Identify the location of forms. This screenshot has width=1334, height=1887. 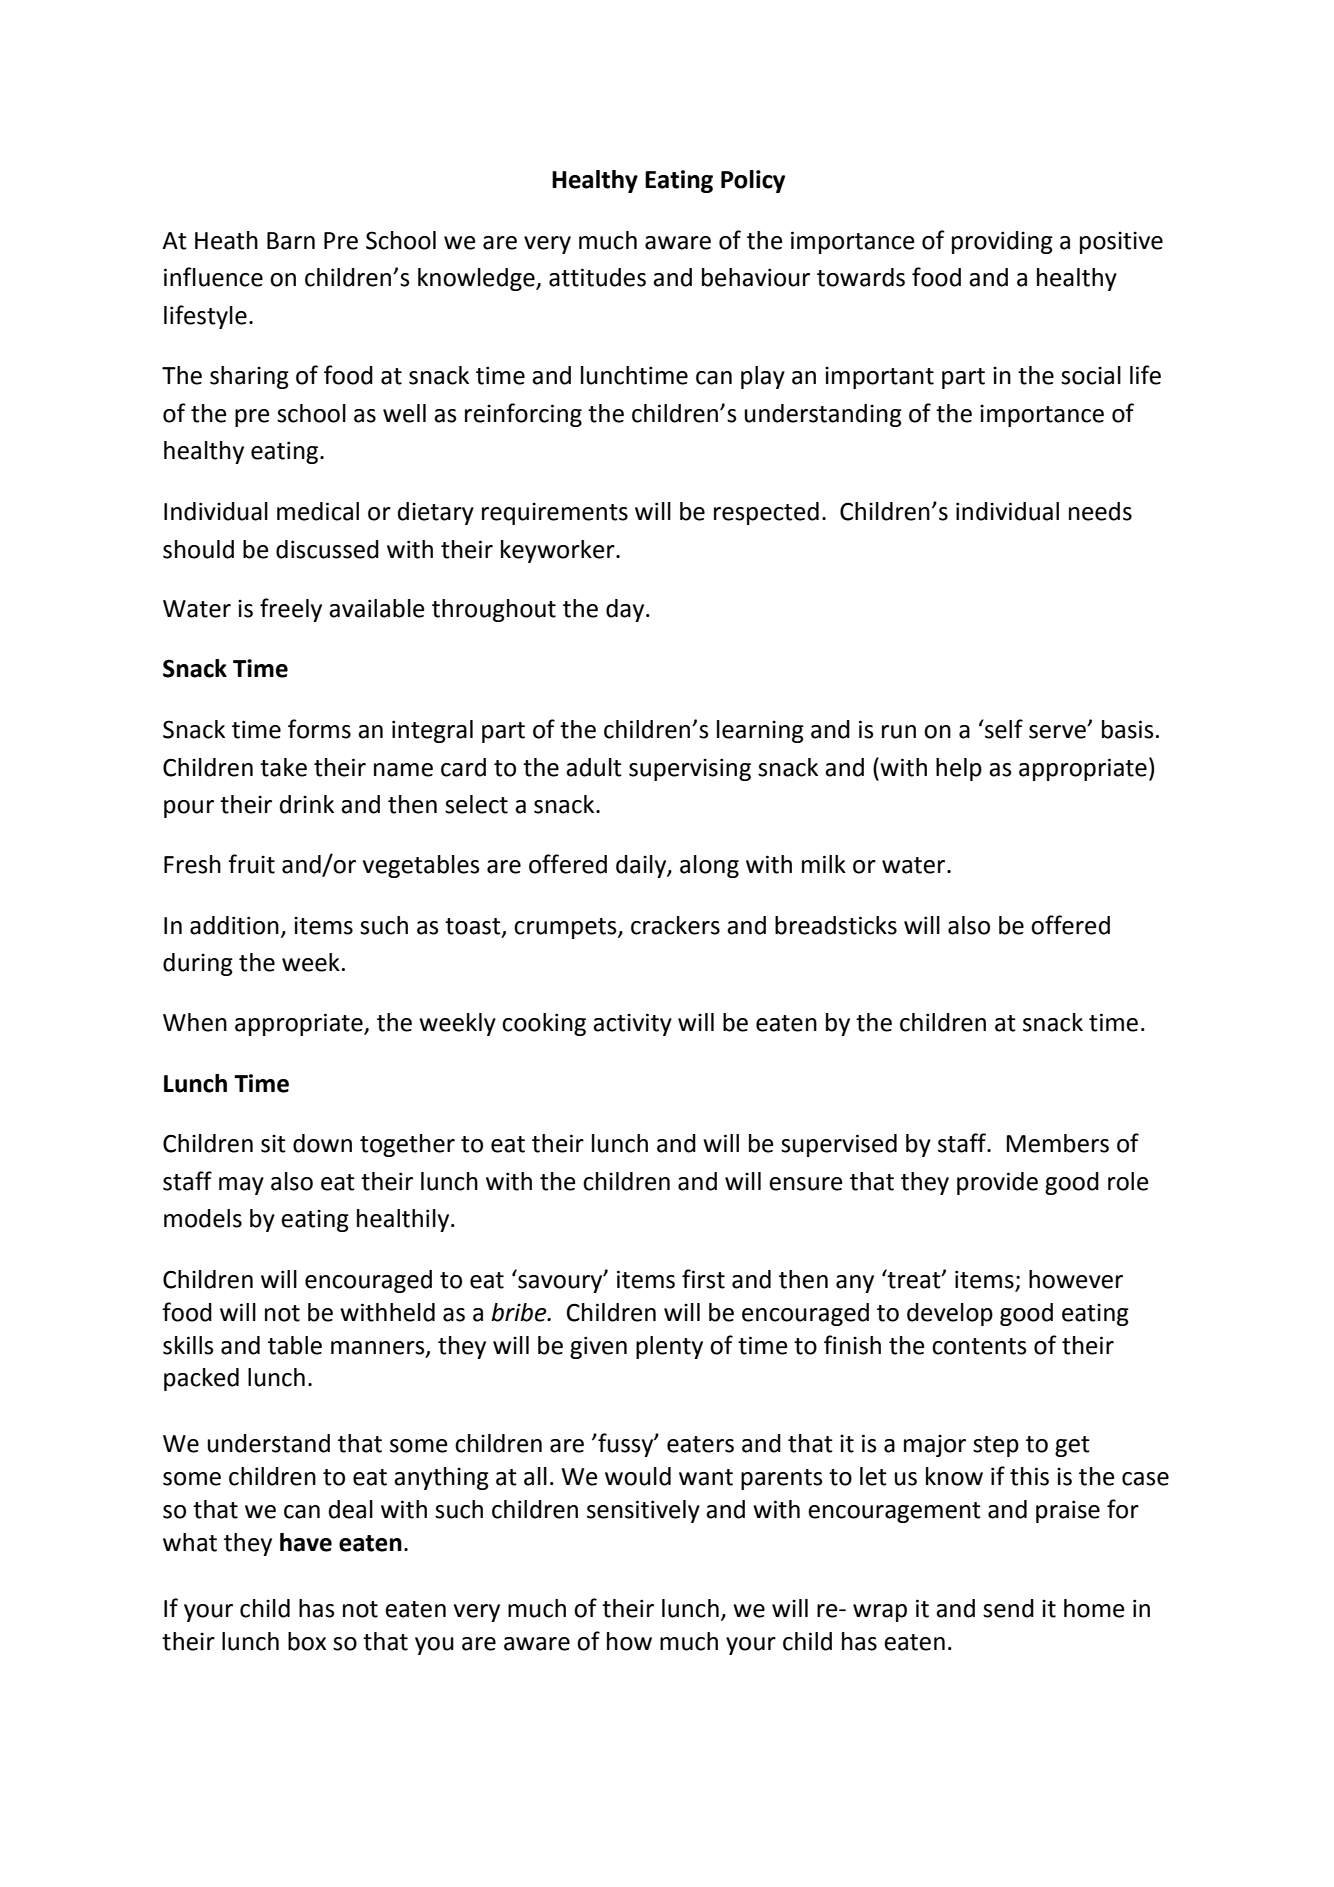
(319, 729).
